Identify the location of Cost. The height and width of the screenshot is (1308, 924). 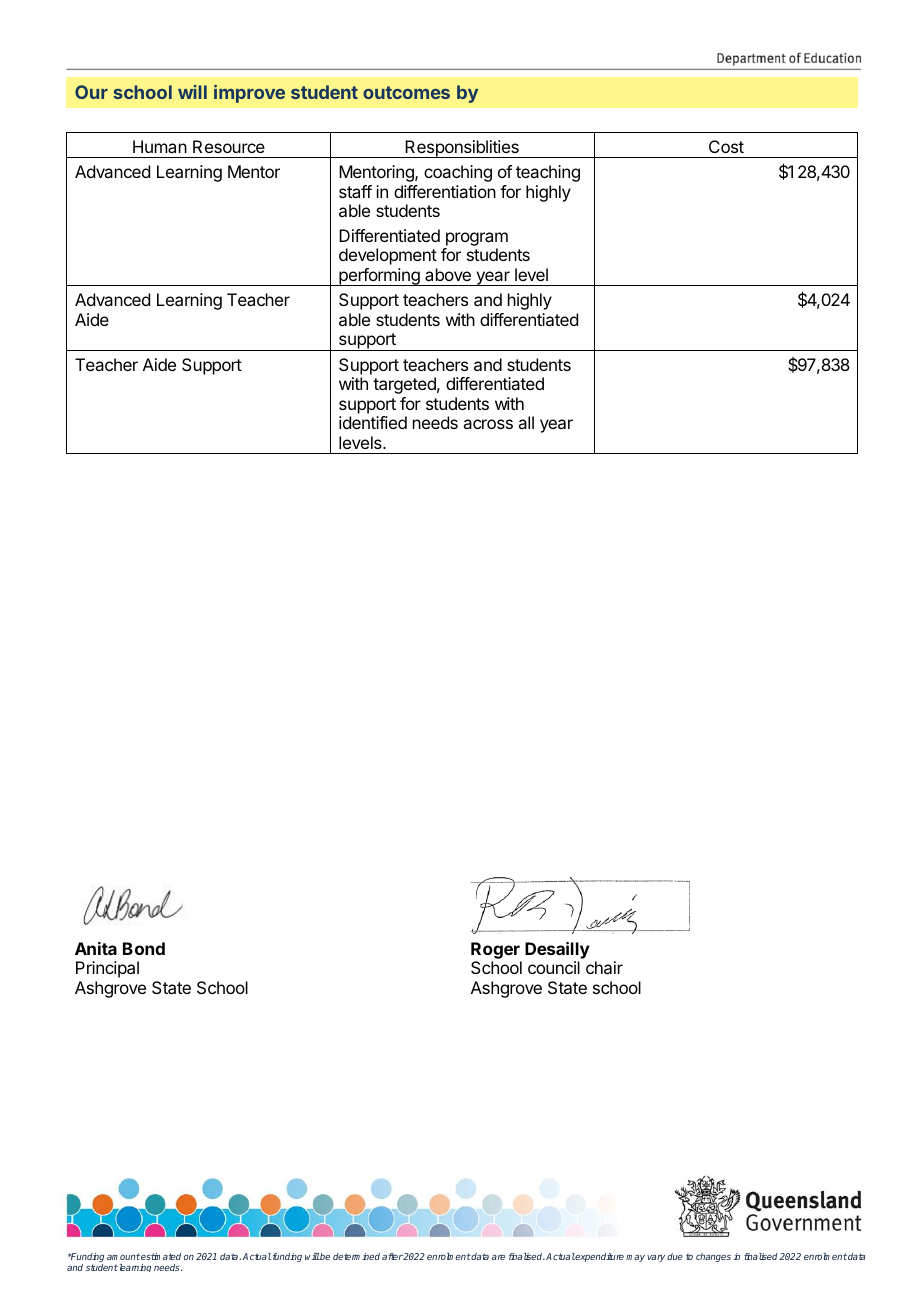
(726, 146).
